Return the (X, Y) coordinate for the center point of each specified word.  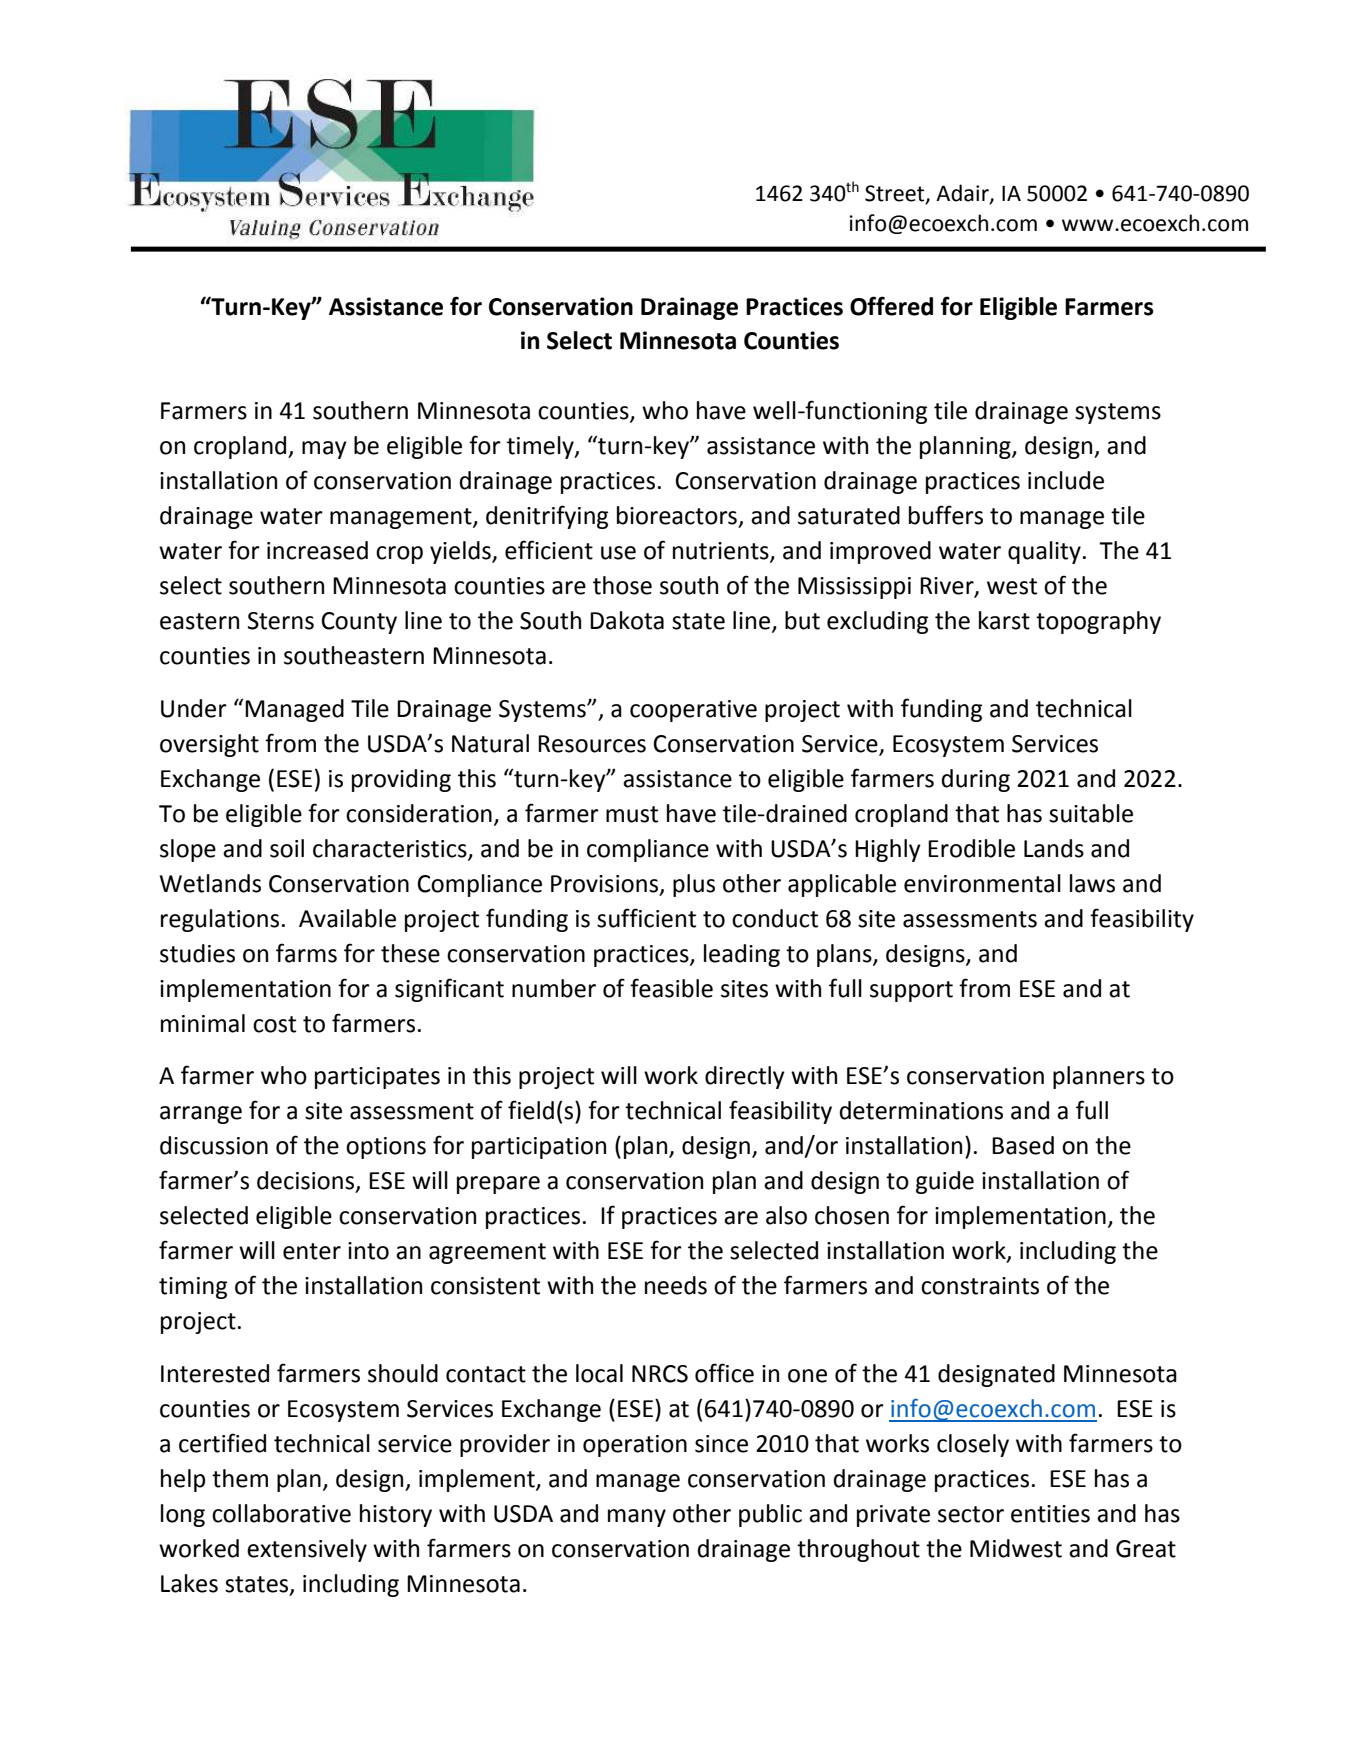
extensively (307, 1550)
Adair (963, 194)
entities (1050, 1514)
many (637, 1518)
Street (896, 194)
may (324, 450)
